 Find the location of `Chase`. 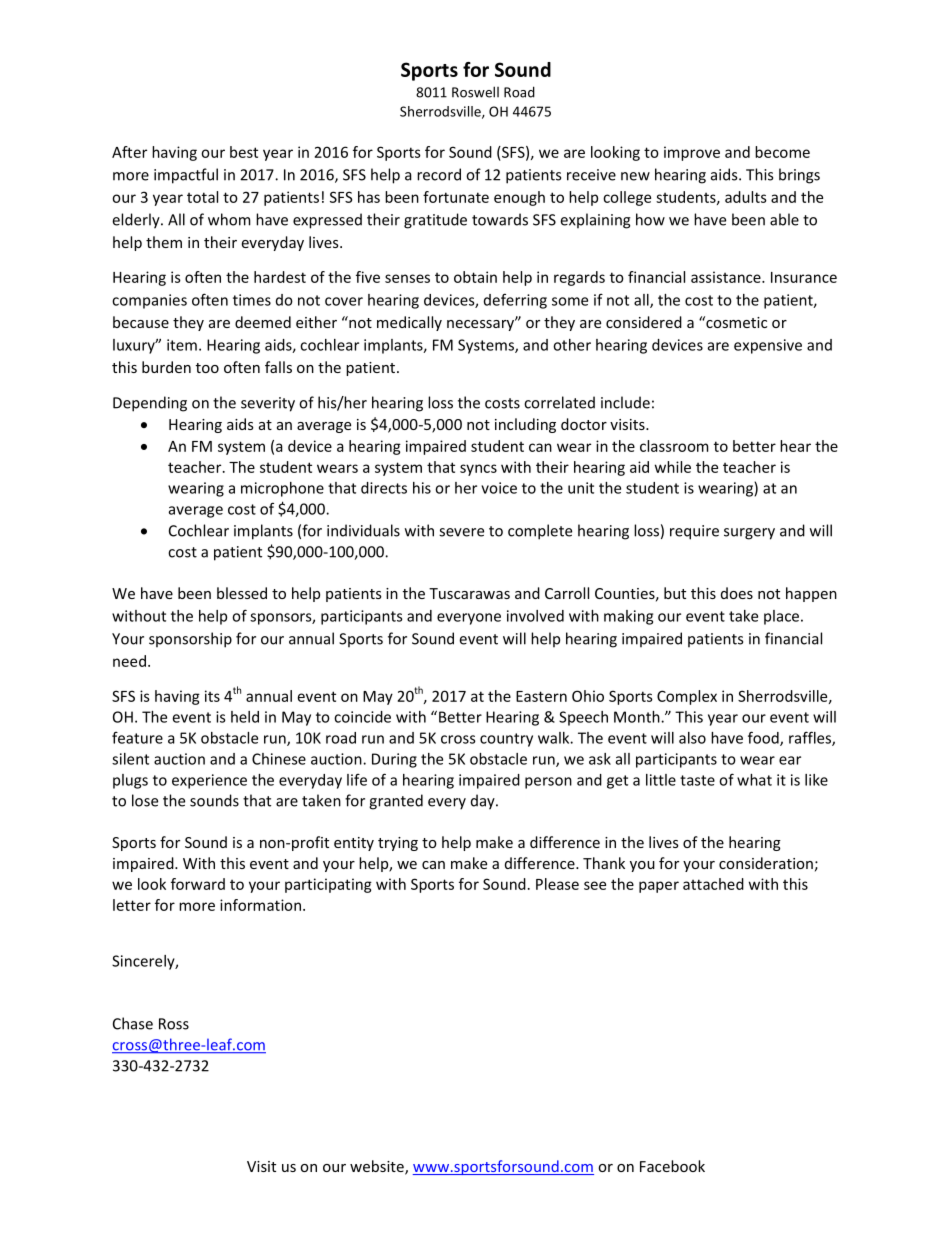

Chase is located at coordinates (133, 1023).
